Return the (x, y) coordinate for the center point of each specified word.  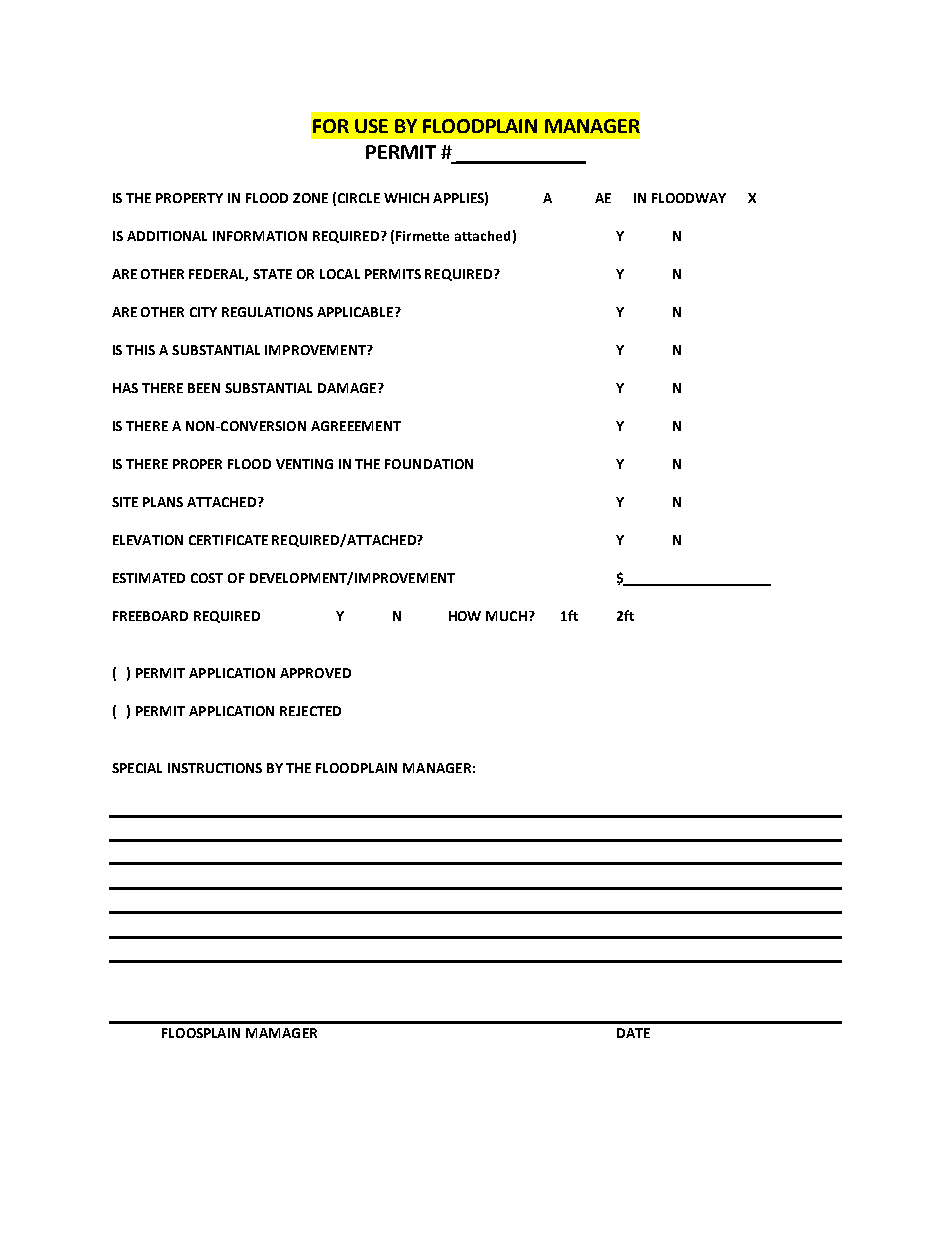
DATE (633, 1033)
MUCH (506, 616)
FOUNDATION (429, 464)
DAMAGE (348, 388)
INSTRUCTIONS (215, 768)
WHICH (406, 198)
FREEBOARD (150, 616)
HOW (465, 616)
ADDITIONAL (167, 236)
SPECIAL (137, 768)
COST (207, 578)
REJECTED (310, 711)
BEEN (204, 388)
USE (371, 126)
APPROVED (315, 673)
